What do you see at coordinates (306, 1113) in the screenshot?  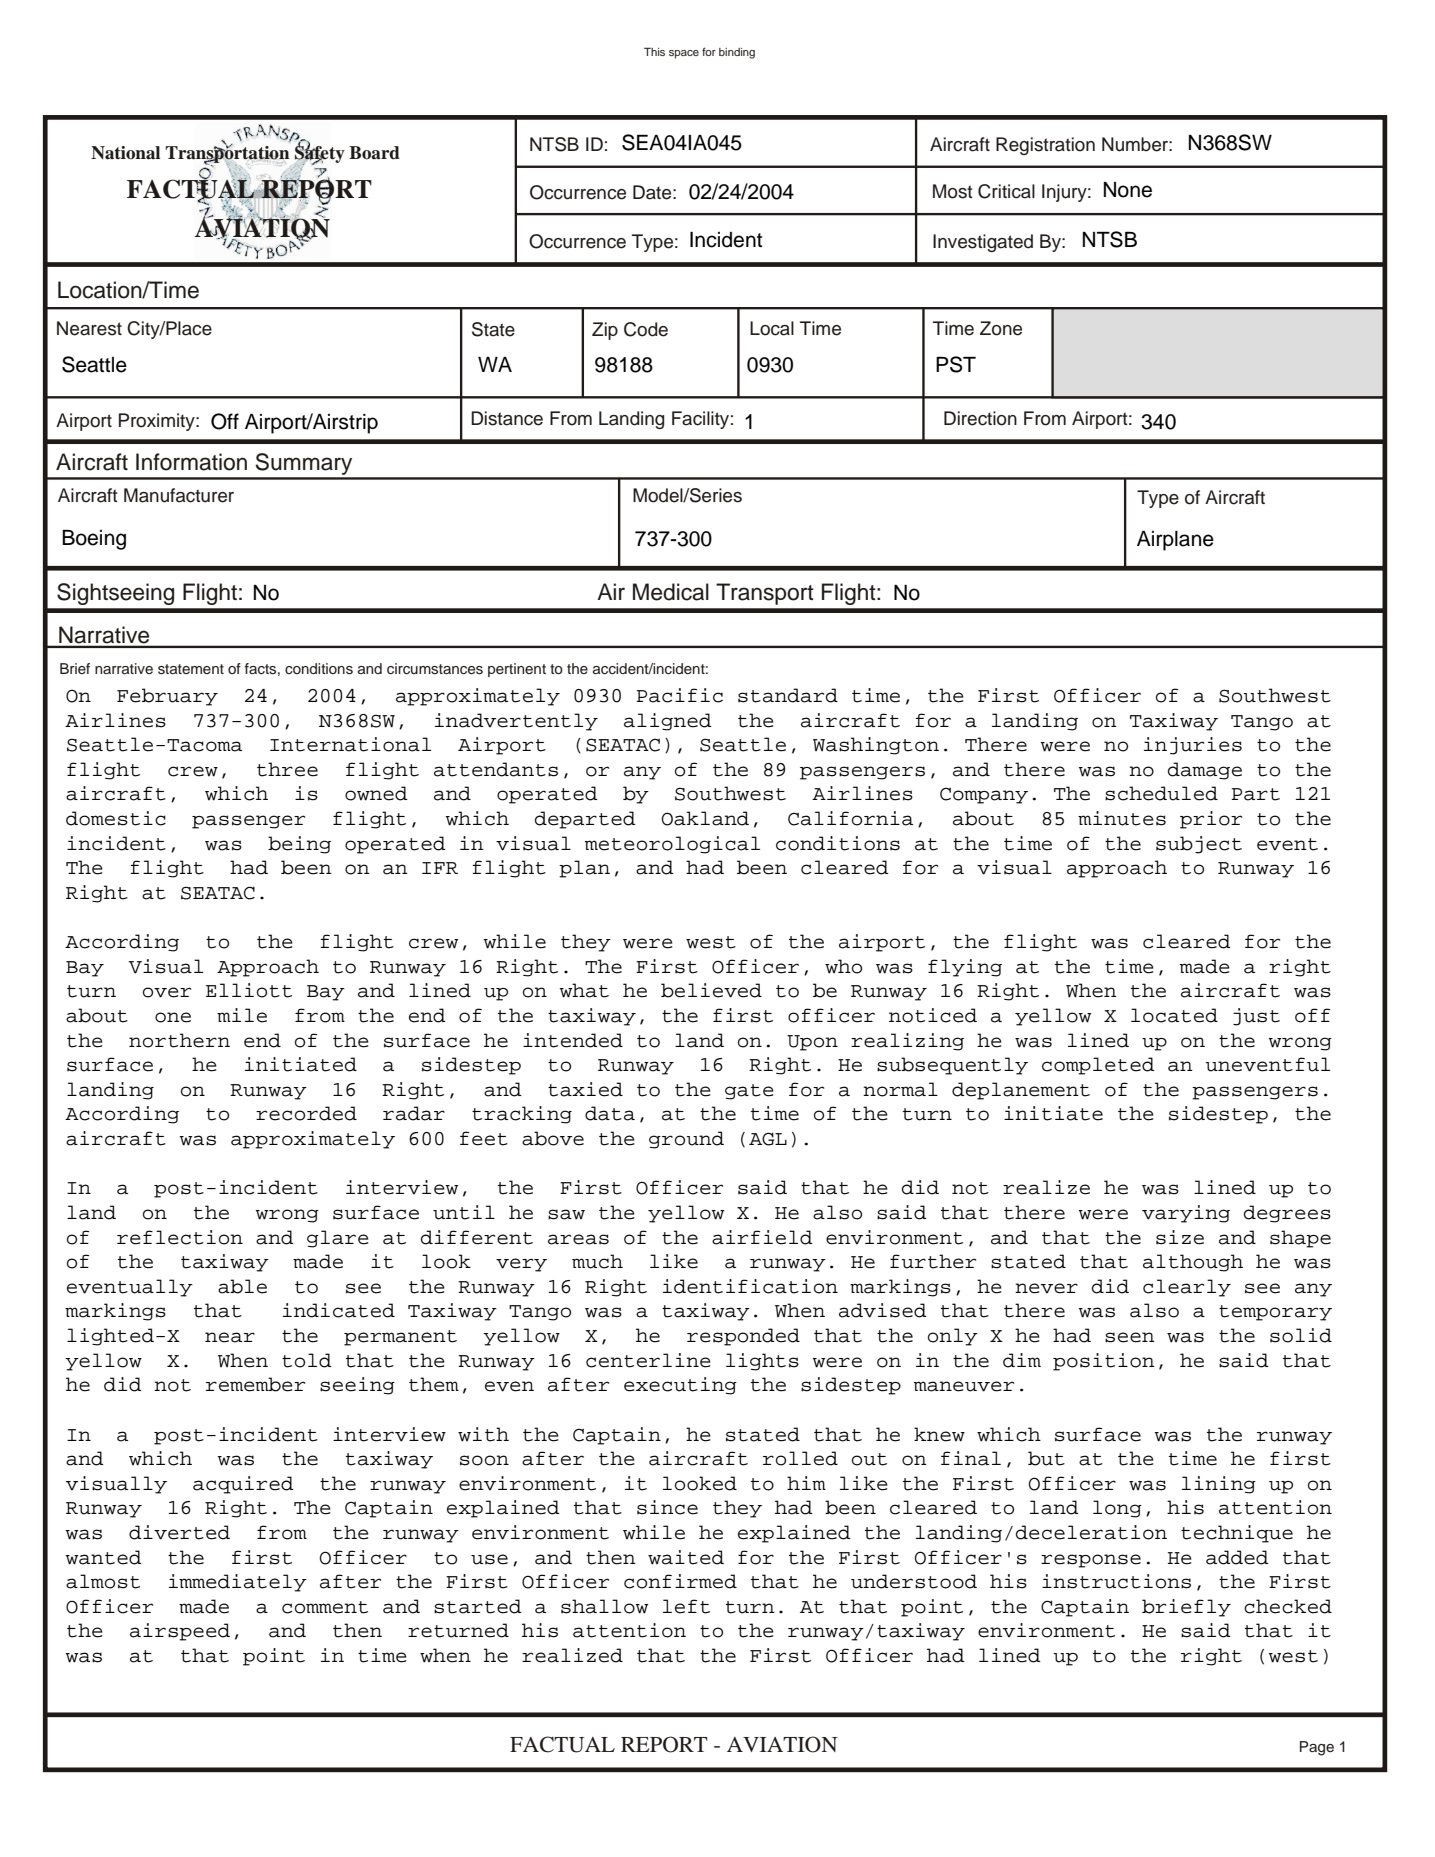 I see `recorded` at bounding box center [306, 1113].
